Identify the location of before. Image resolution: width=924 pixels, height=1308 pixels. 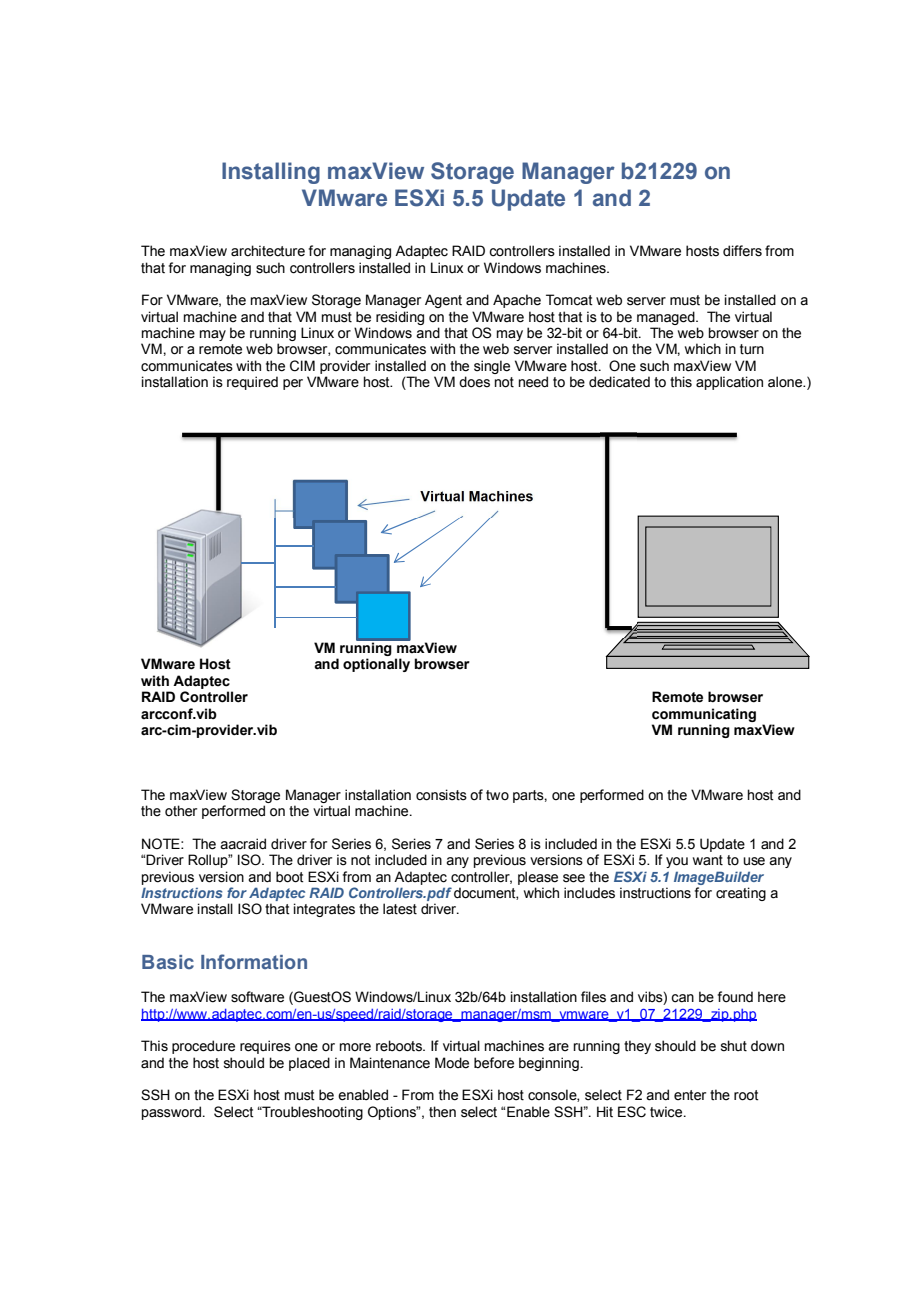
(494, 1063).
